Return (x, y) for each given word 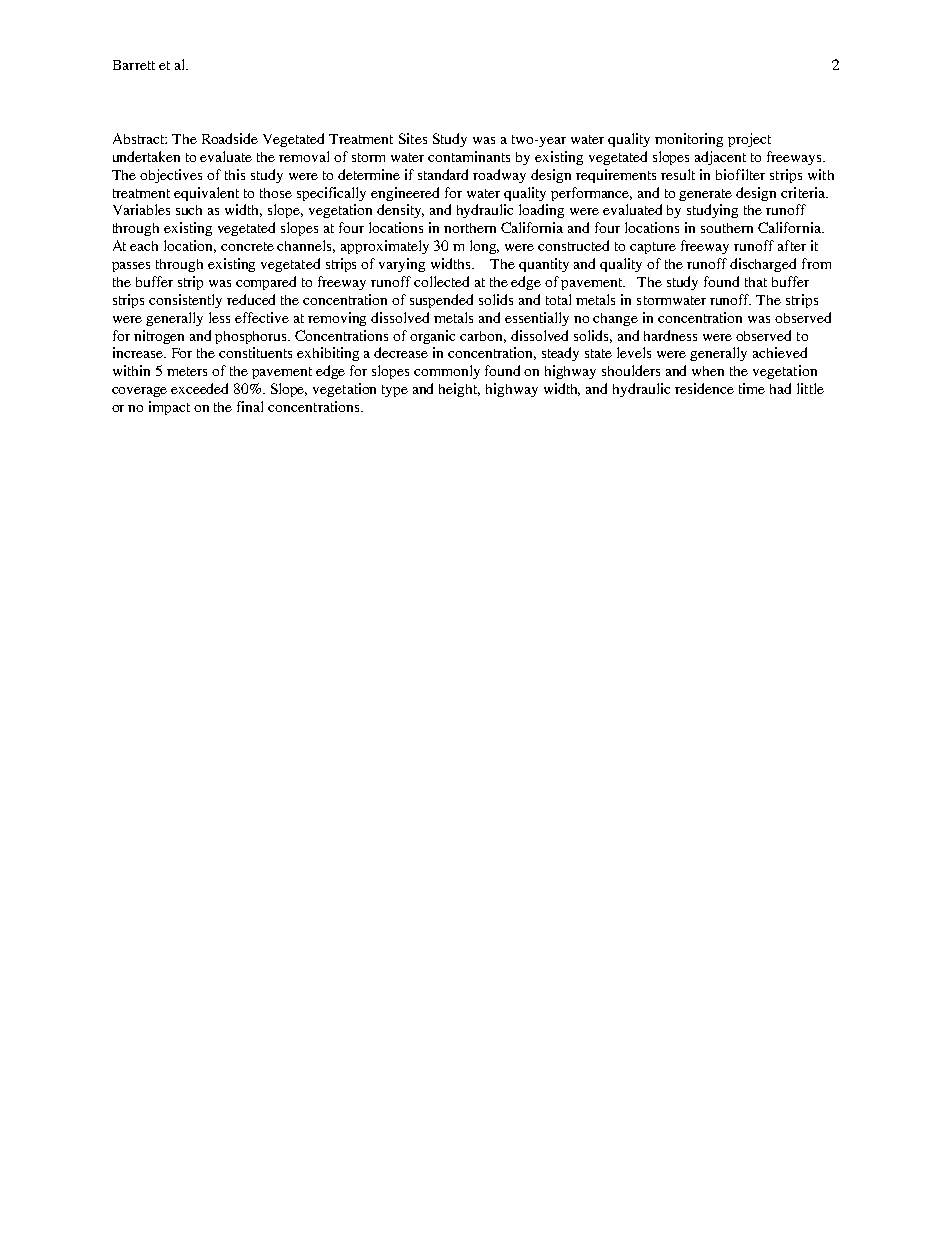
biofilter (740, 174)
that (756, 282)
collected (441, 281)
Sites (413, 138)
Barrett (134, 65)
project (749, 140)
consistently (185, 301)
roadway (499, 176)
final (250, 406)
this (235, 174)
